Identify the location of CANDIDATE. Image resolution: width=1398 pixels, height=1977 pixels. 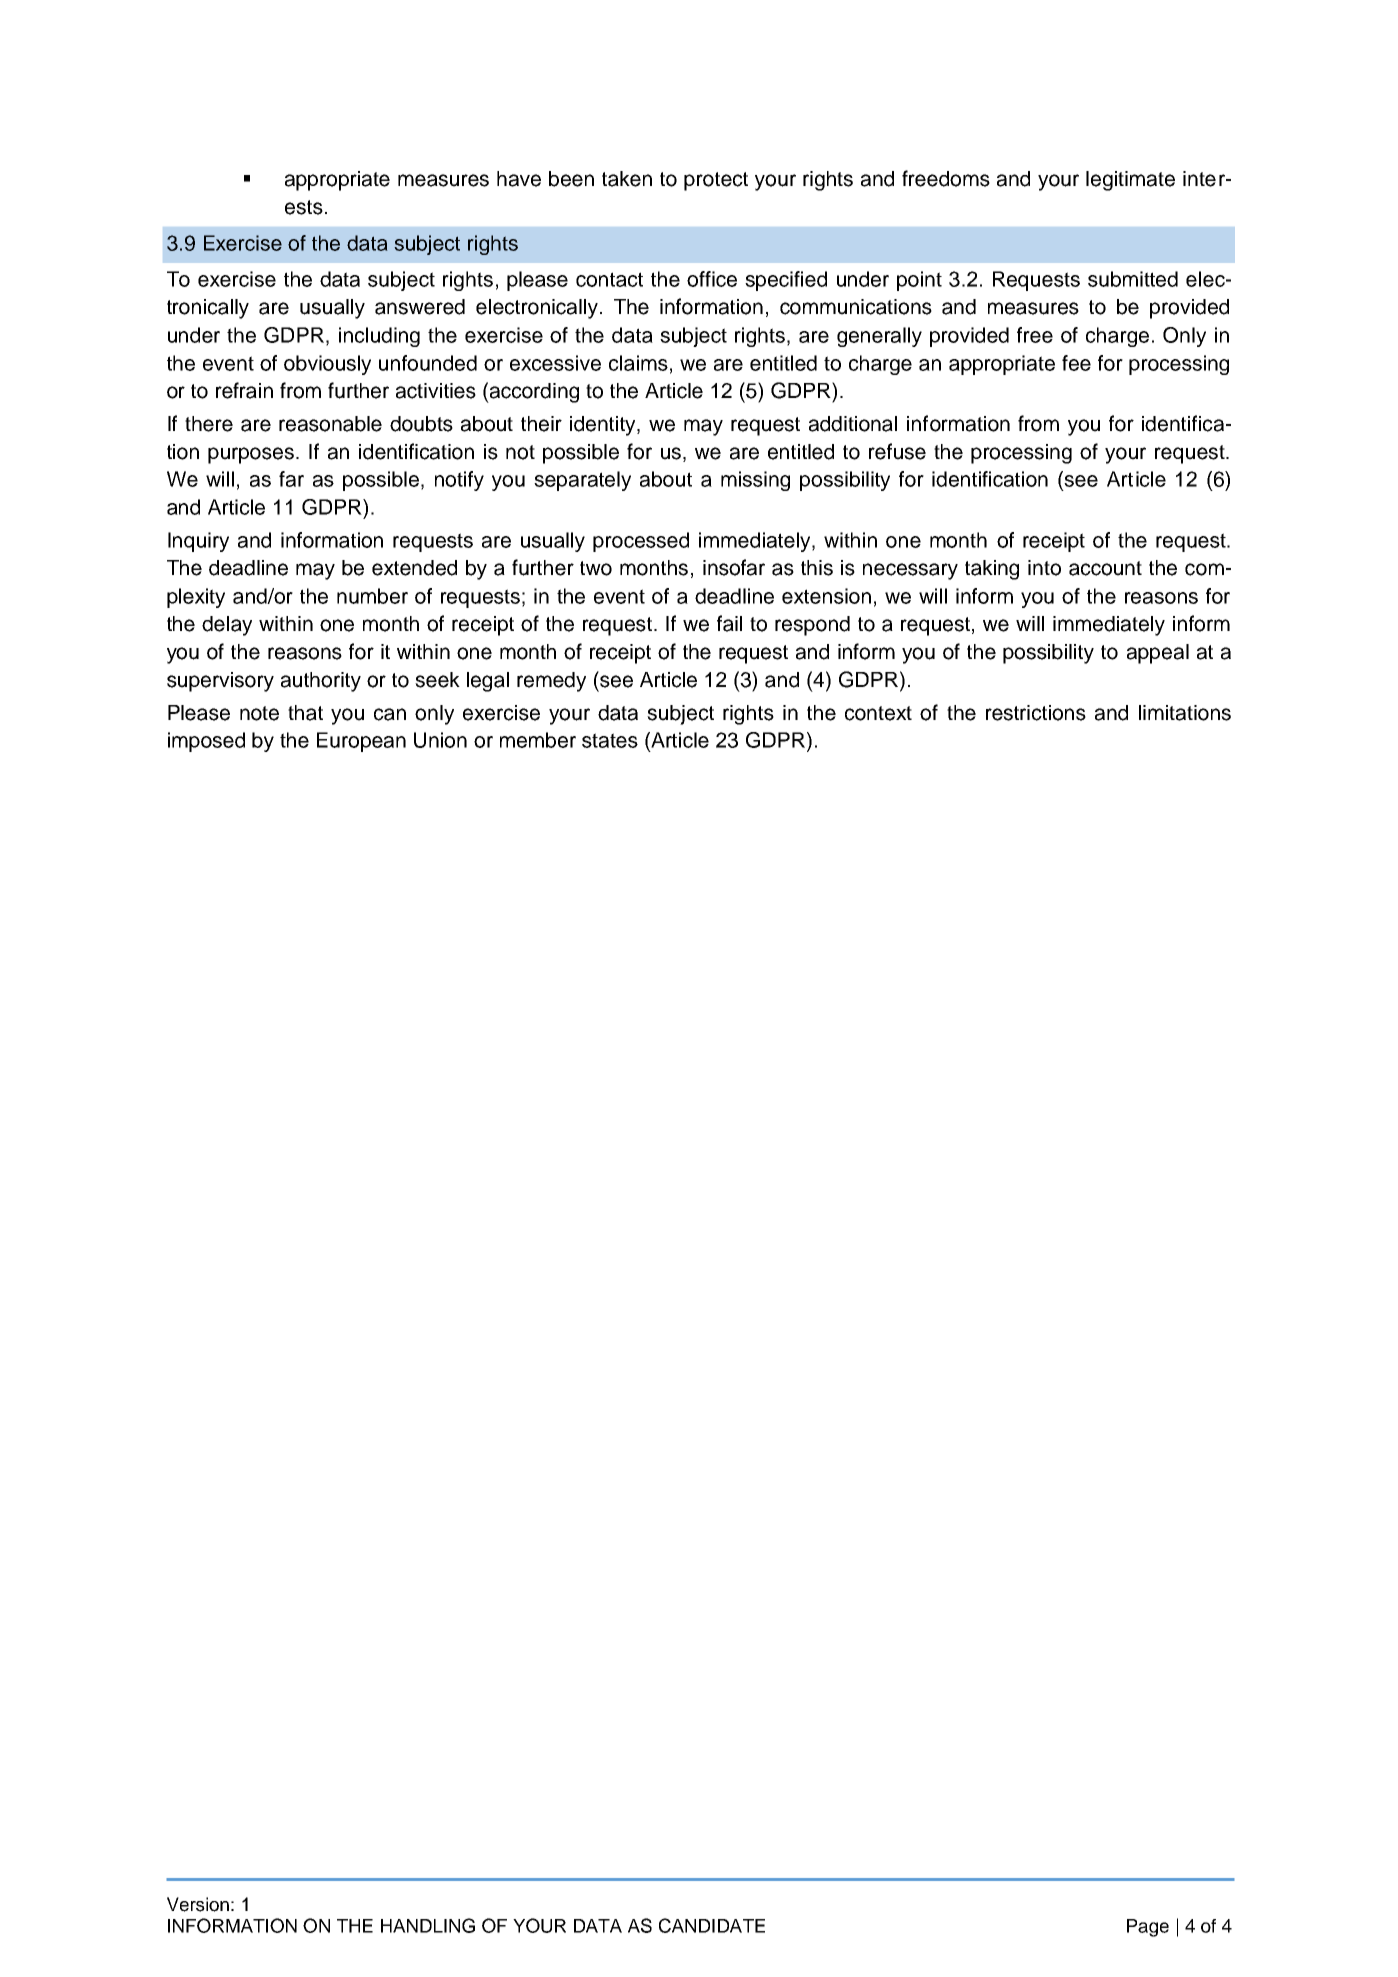
(712, 1925).
